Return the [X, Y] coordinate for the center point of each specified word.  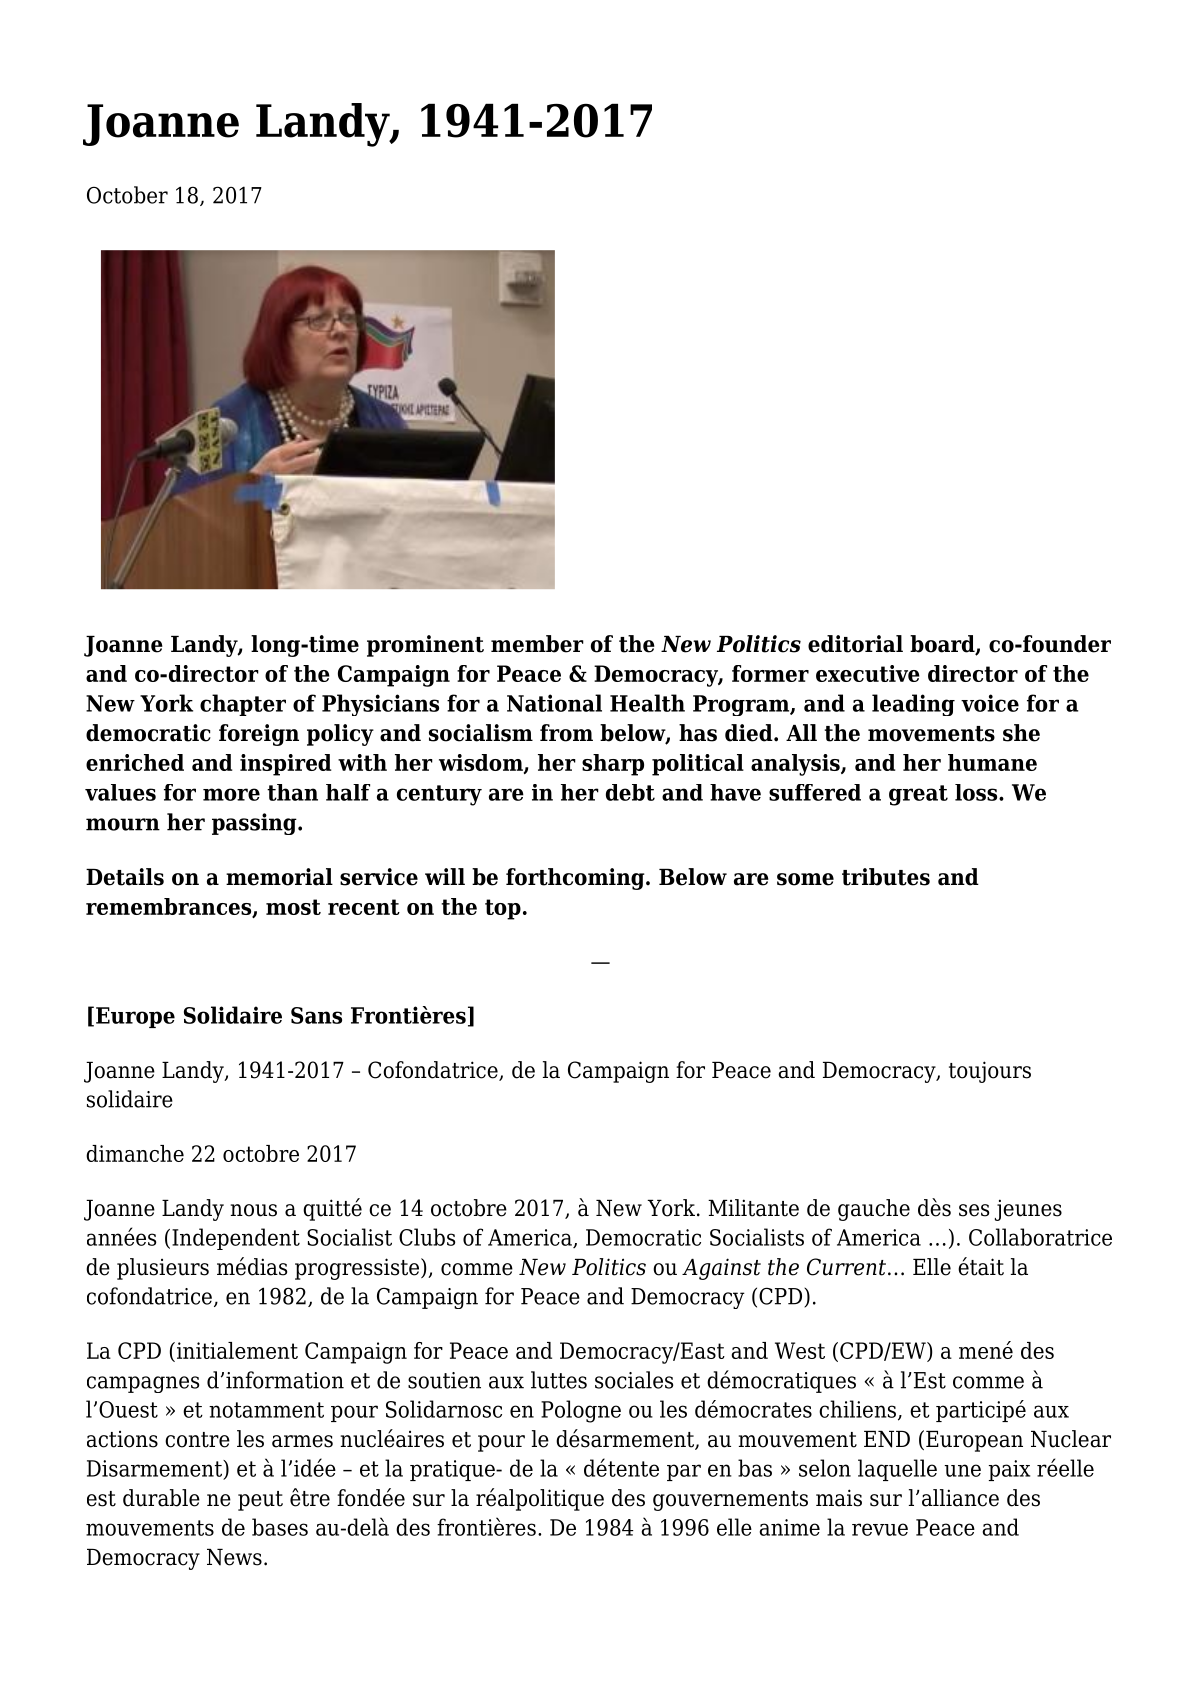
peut [260, 1501]
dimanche [135, 1153]
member [537, 644]
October [127, 195]
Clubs [427, 1237]
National [554, 703]
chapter [243, 705]
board [943, 645]
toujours [990, 1072]
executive [868, 673]
